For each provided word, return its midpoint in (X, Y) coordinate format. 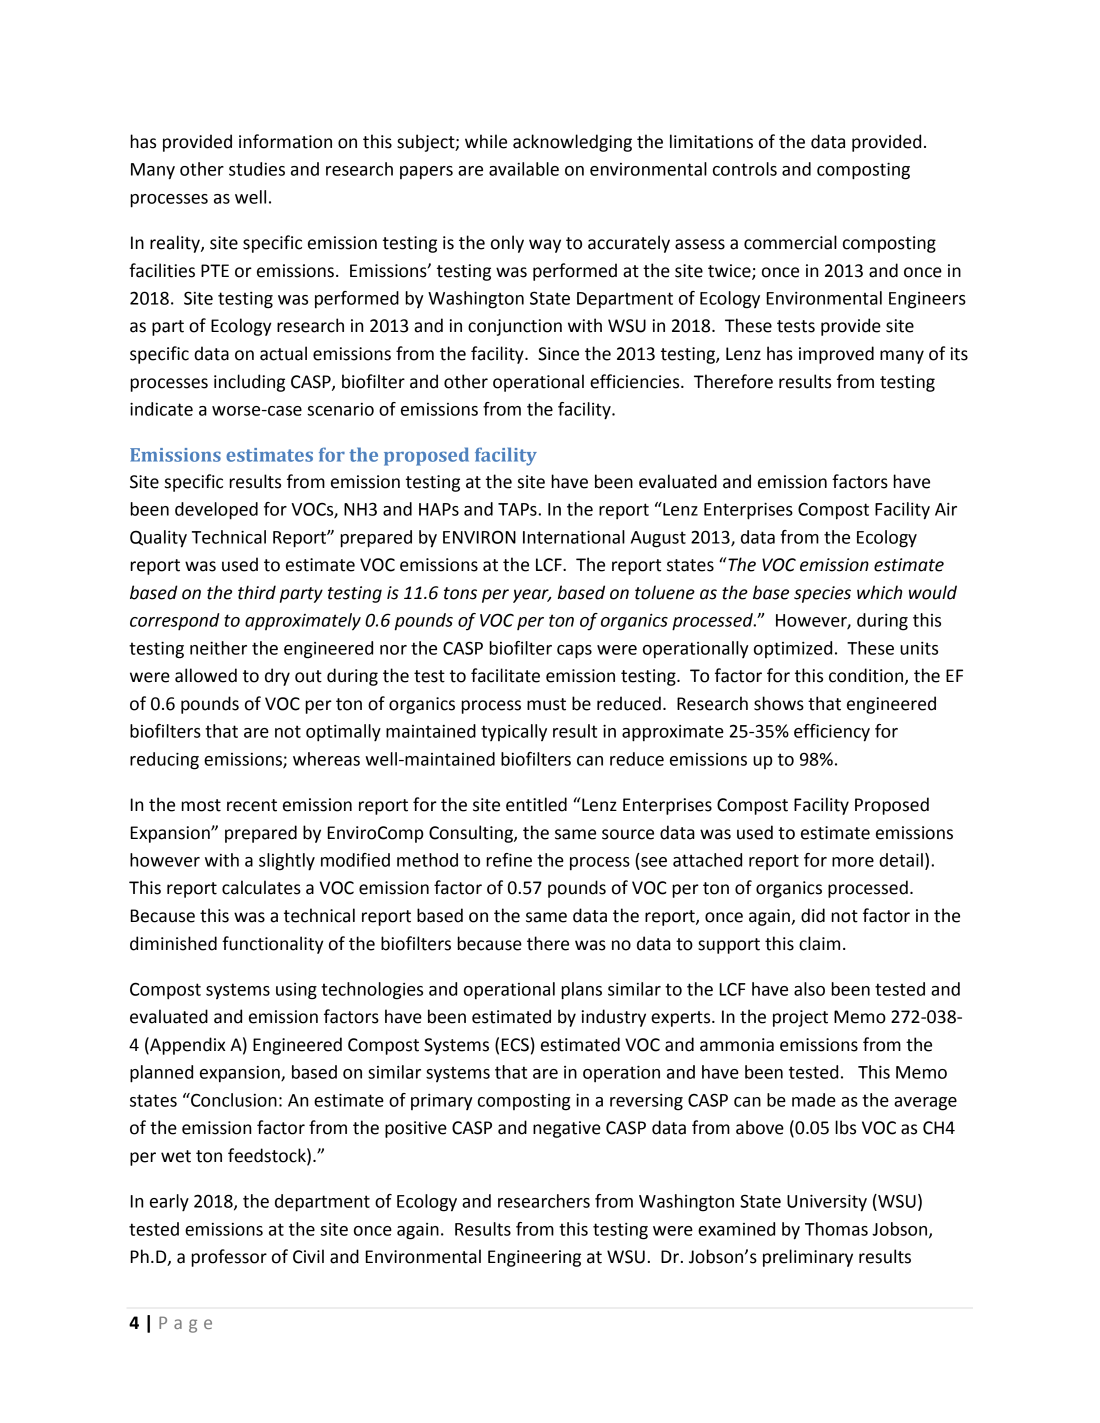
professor (229, 1258)
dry (277, 677)
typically (514, 732)
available (524, 169)
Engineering (534, 1258)
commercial (790, 242)
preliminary (808, 1258)
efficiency (832, 733)
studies (257, 169)
